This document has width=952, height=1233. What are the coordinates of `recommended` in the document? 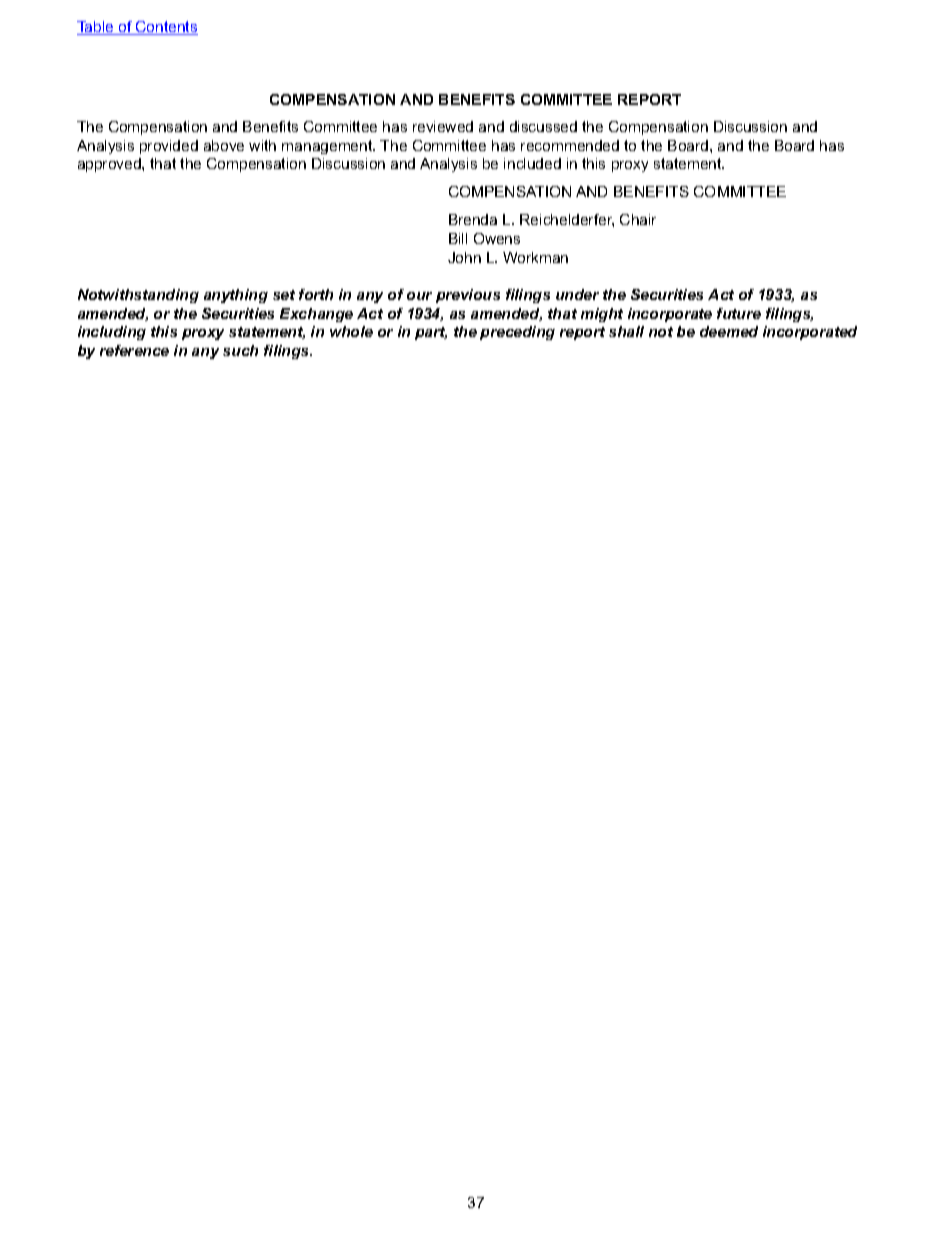 It's located at (570, 145).
